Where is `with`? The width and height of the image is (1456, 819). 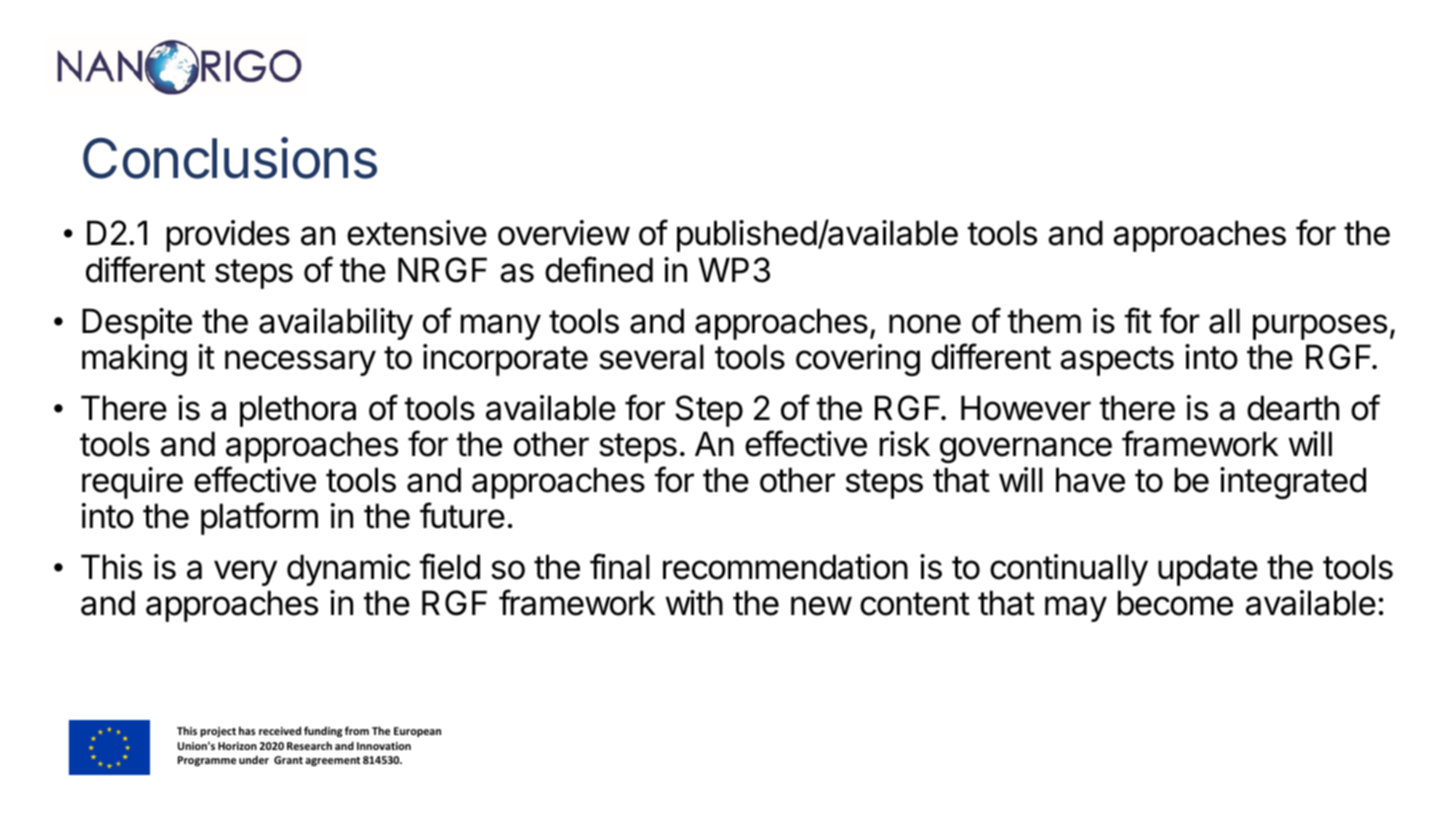
with is located at coordinates (694, 602).
